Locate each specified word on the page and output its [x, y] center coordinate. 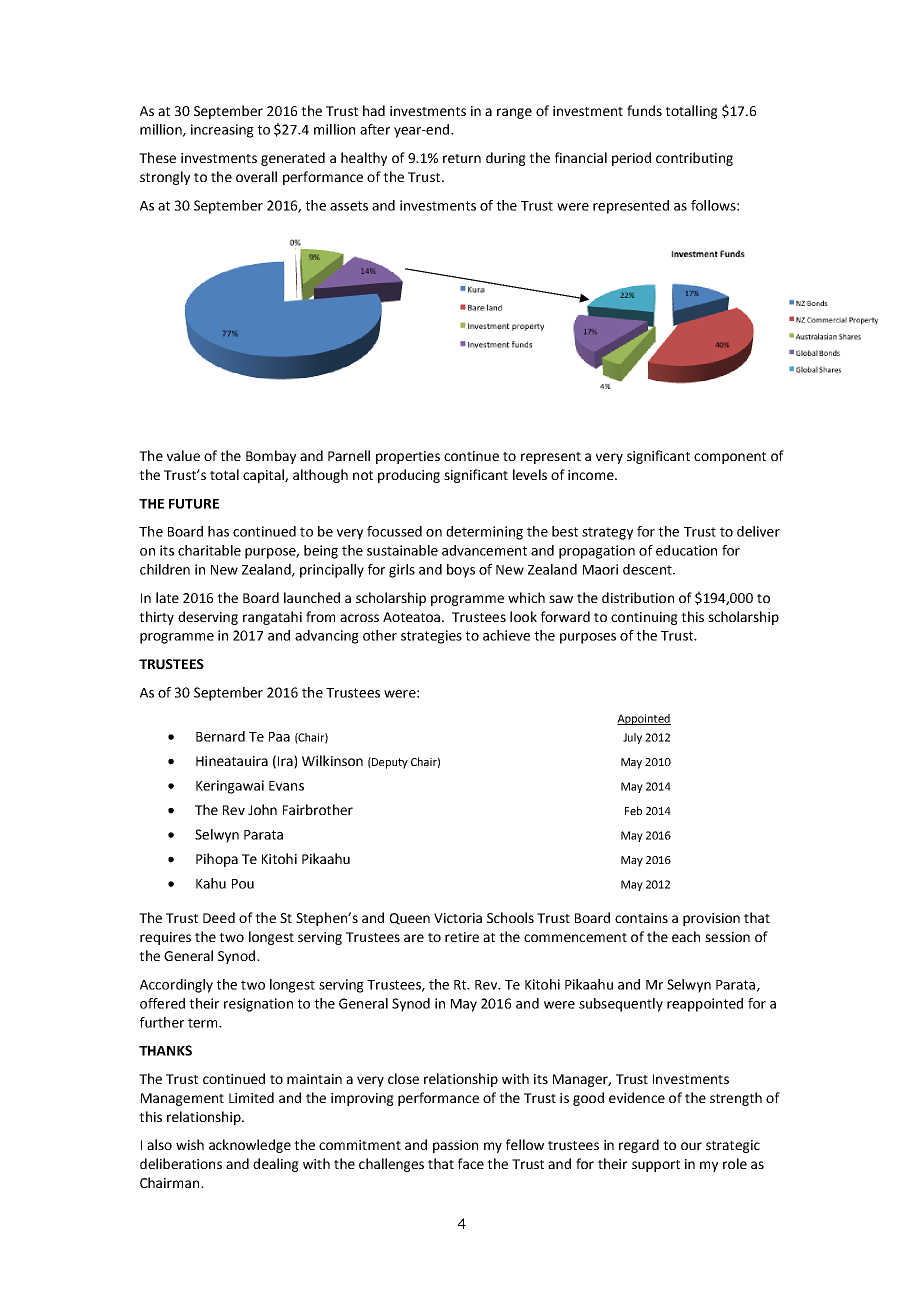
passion [455, 1146]
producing [409, 476]
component [730, 458]
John [262, 809]
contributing [694, 159]
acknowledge [250, 1146]
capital [264, 476]
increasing [222, 131]
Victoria [458, 918]
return [462, 158]
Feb [633, 810]
